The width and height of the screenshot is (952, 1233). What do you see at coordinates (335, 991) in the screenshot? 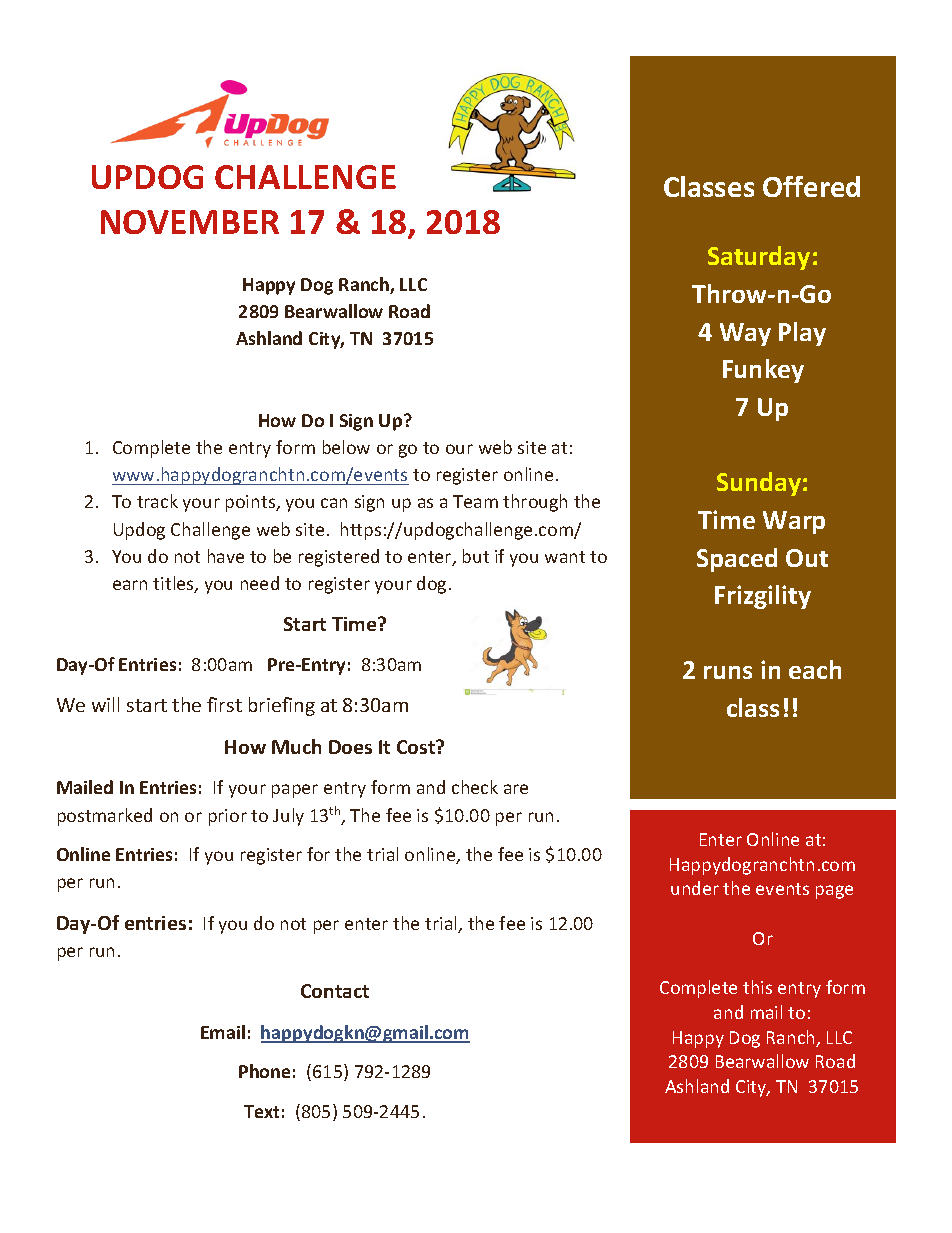
I see `Contact` at bounding box center [335, 991].
